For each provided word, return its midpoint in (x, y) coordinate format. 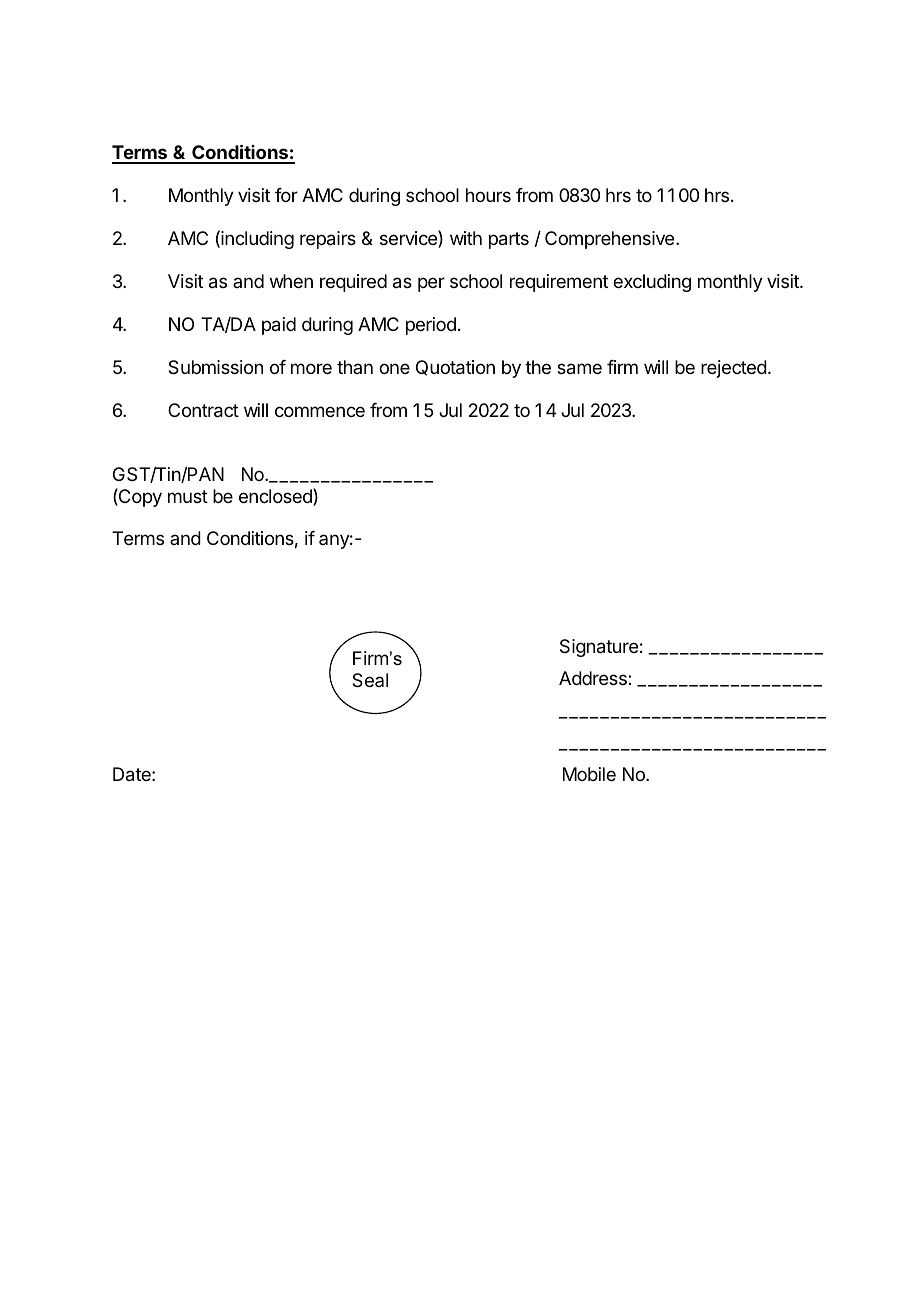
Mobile (589, 774)
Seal (370, 680)
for (286, 195)
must (188, 496)
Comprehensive (611, 240)
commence (320, 411)
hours (488, 195)
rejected (734, 369)
